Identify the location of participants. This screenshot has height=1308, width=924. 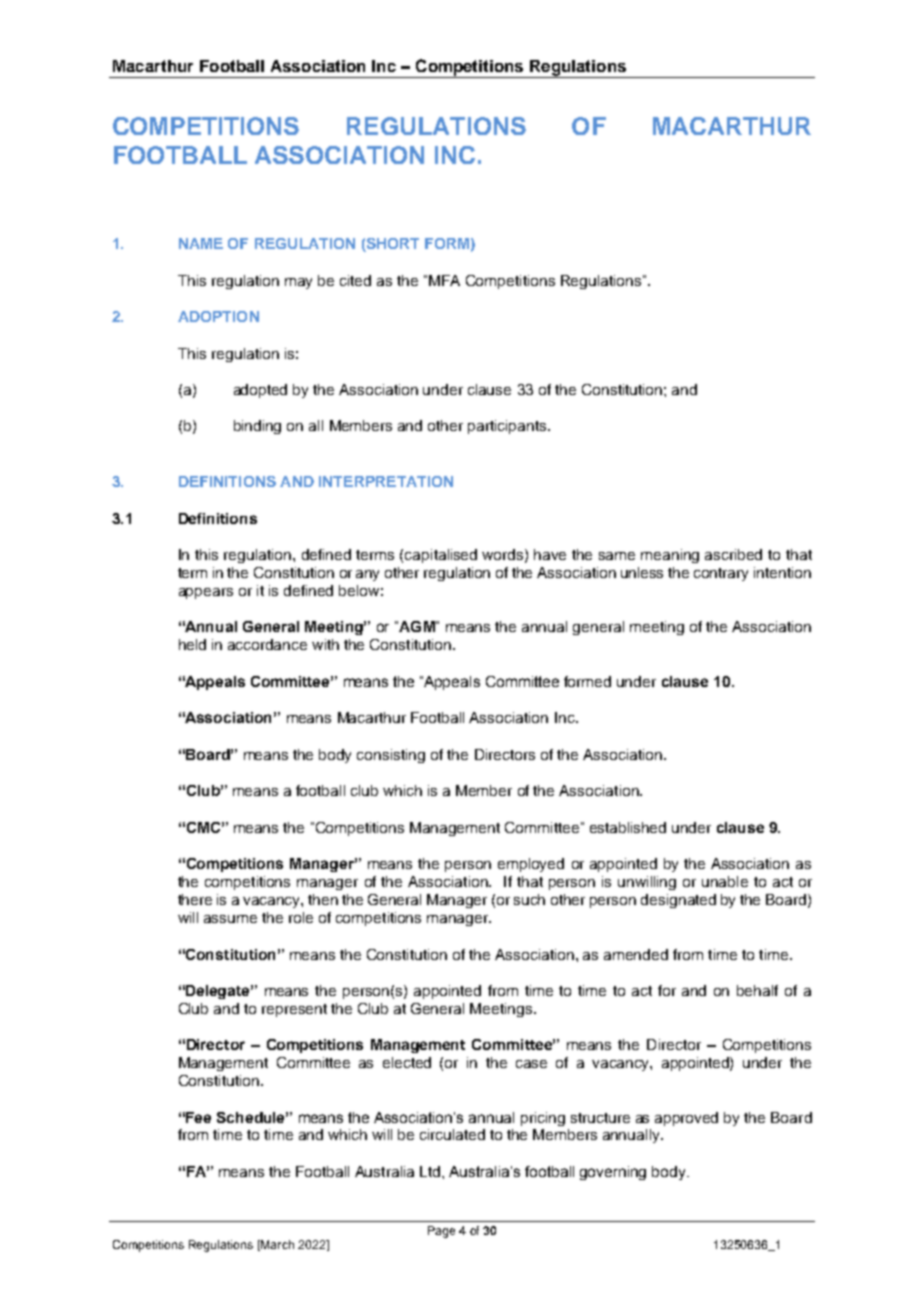
(508, 427).
